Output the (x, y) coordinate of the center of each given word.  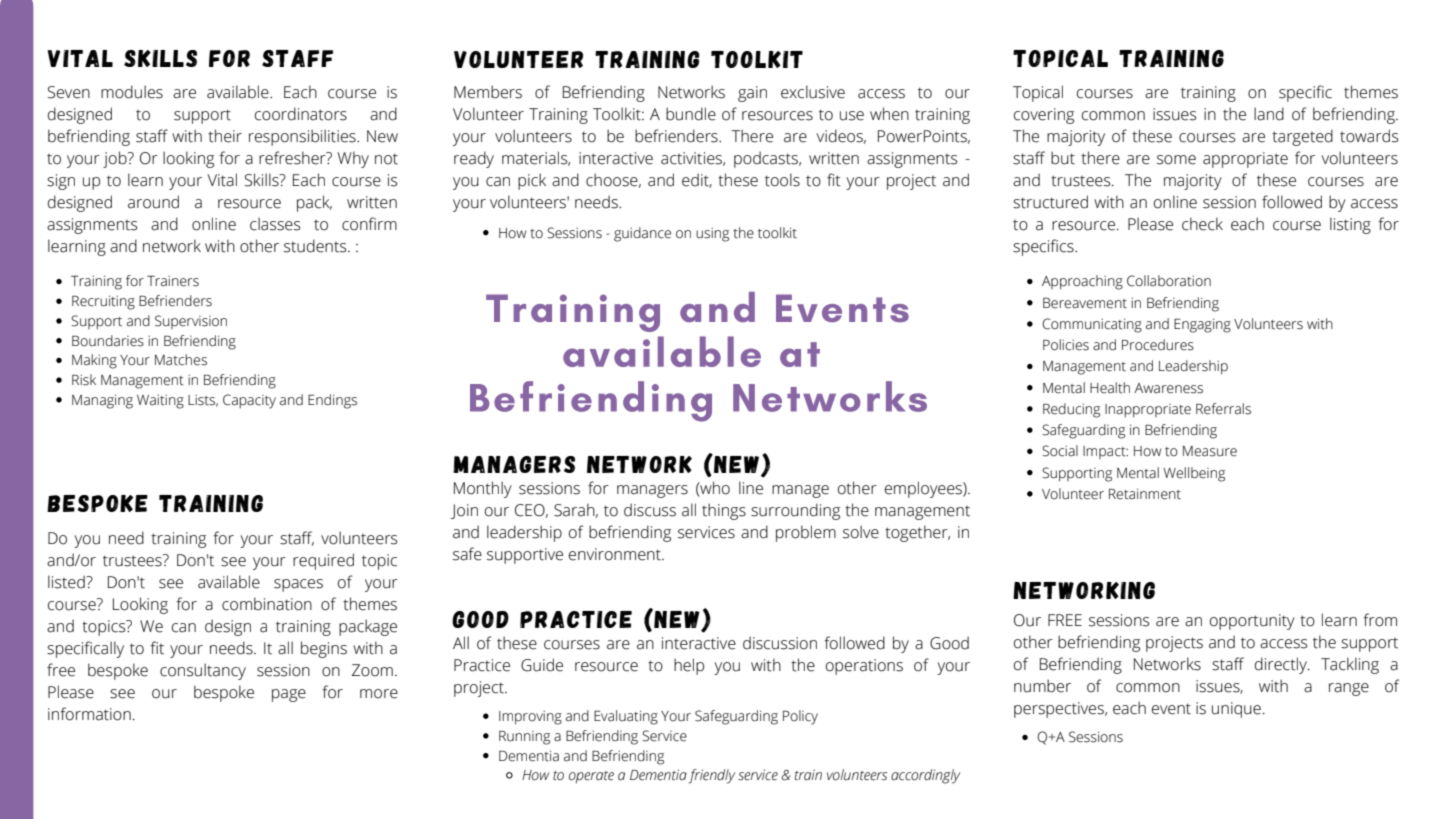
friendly (712, 776)
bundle (691, 114)
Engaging (1202, 325)
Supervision (191, 322)
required (323, 561)
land (1269, 114)
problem (806, 533)
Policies (1066, 345)
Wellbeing (1194, 474)
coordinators (301, 114)
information (89, 714)
